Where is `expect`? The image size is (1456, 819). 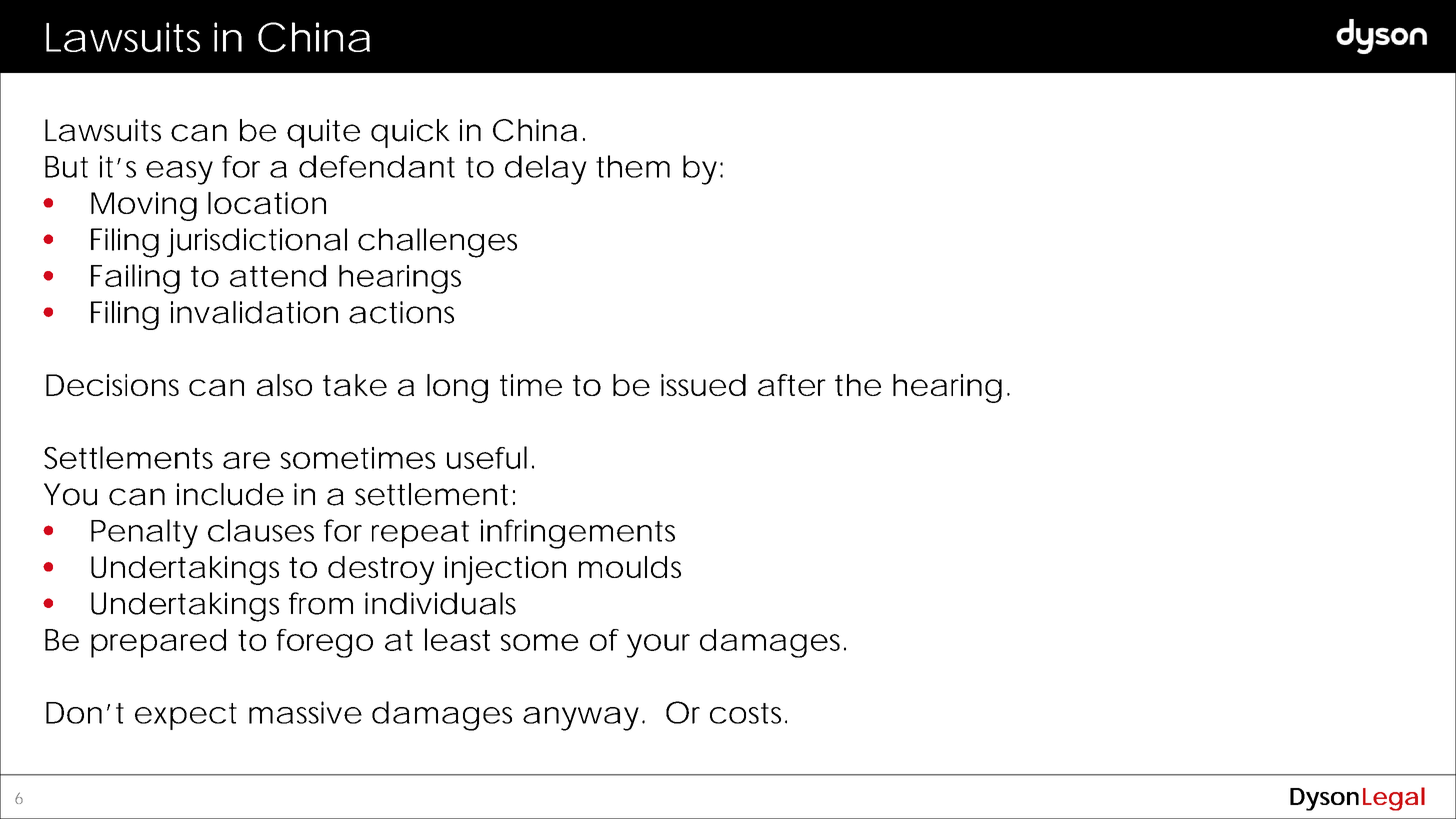
expect is located at coordinates (186, 716).
